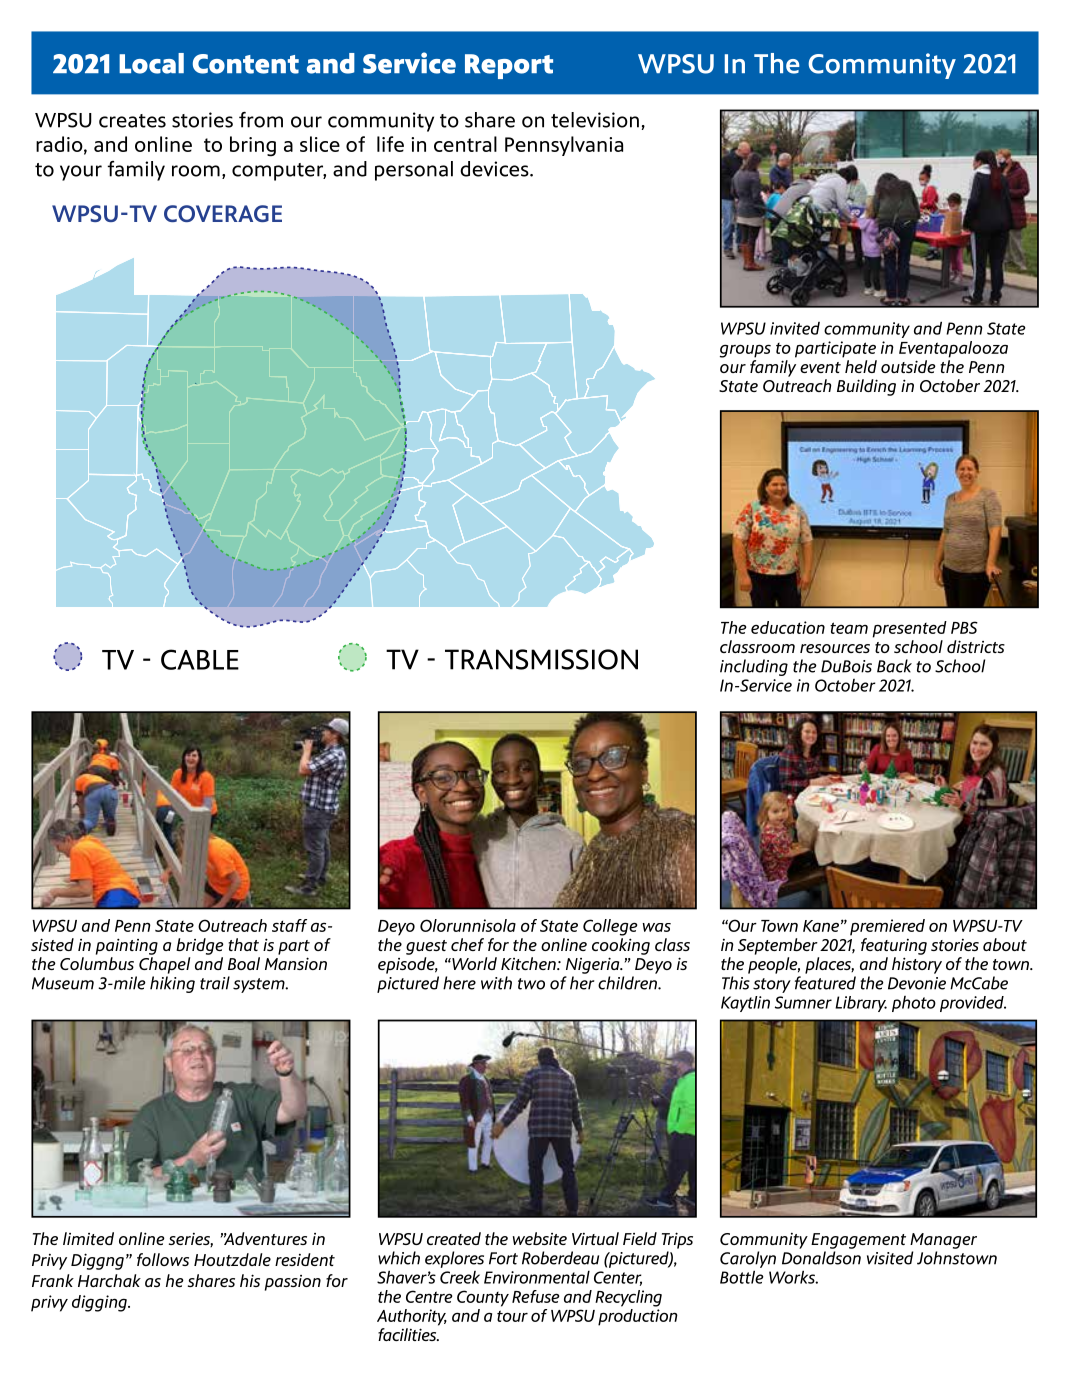 The image size is (1070, 1384). What do you see at coordinates (172, 984) in the screenshot?
I see `hiking` at bounding box center [172, 984].
